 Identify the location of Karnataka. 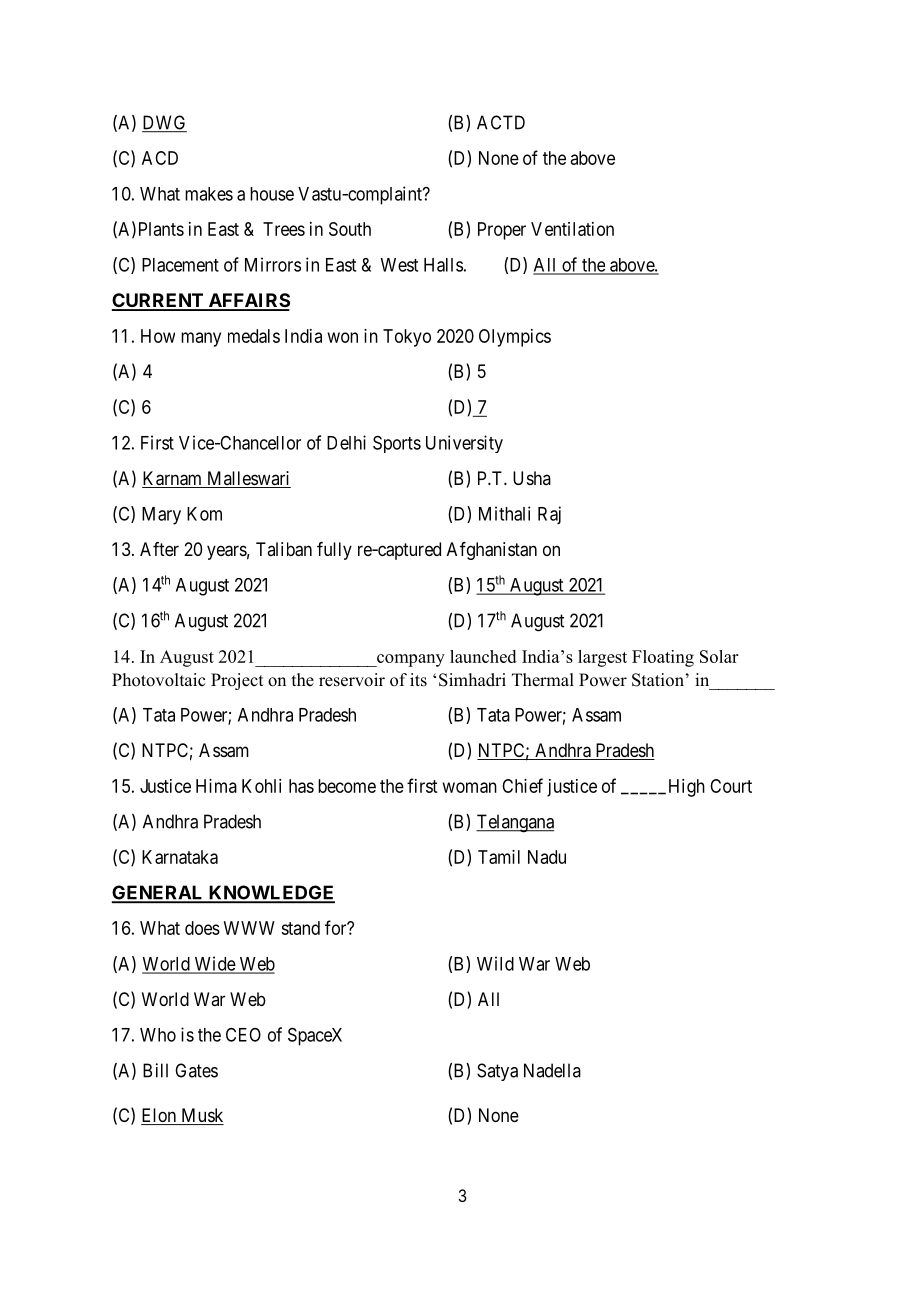
(180, 857).
